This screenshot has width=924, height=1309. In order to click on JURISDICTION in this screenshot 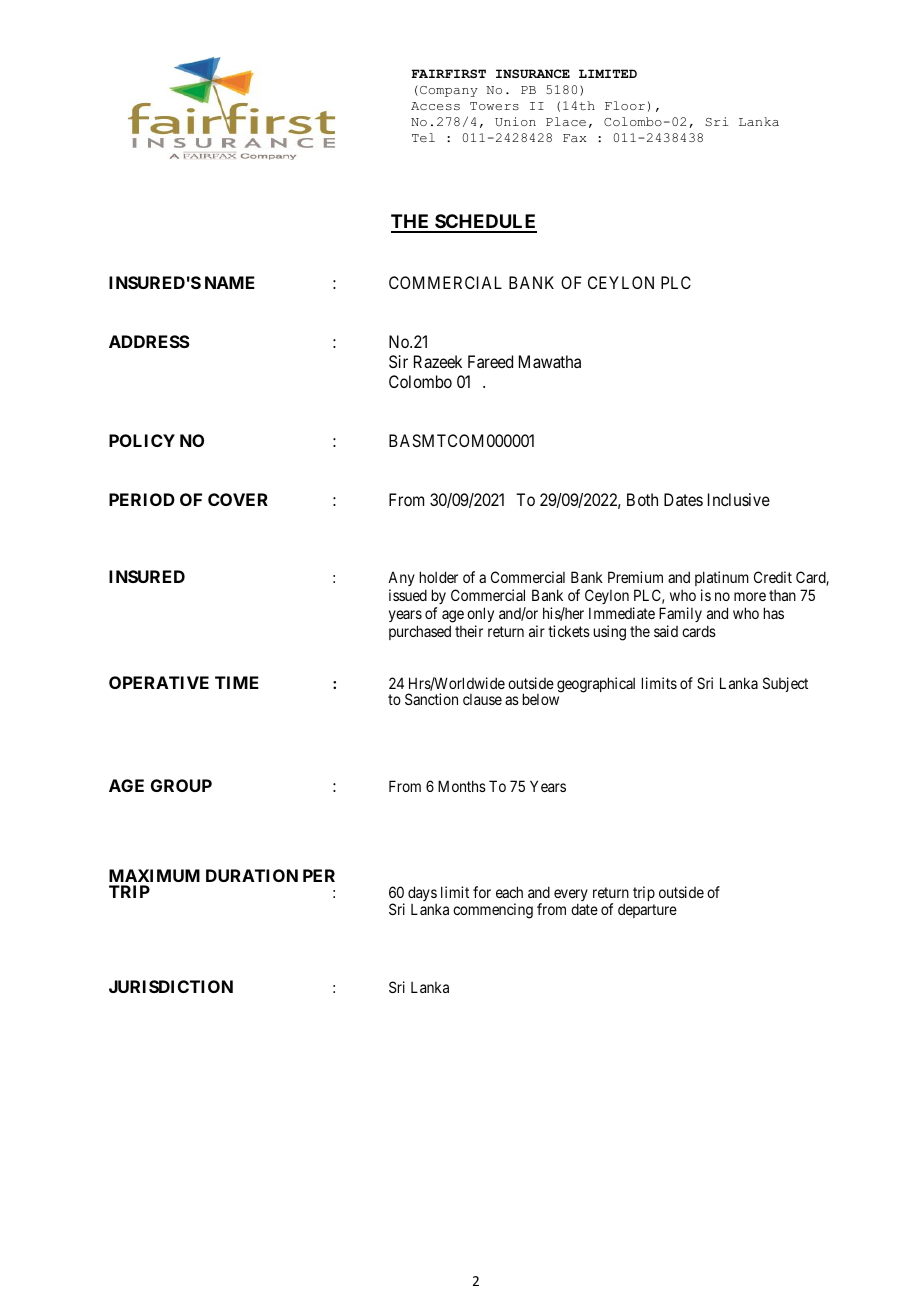, I will do `click(171, 986)`.
